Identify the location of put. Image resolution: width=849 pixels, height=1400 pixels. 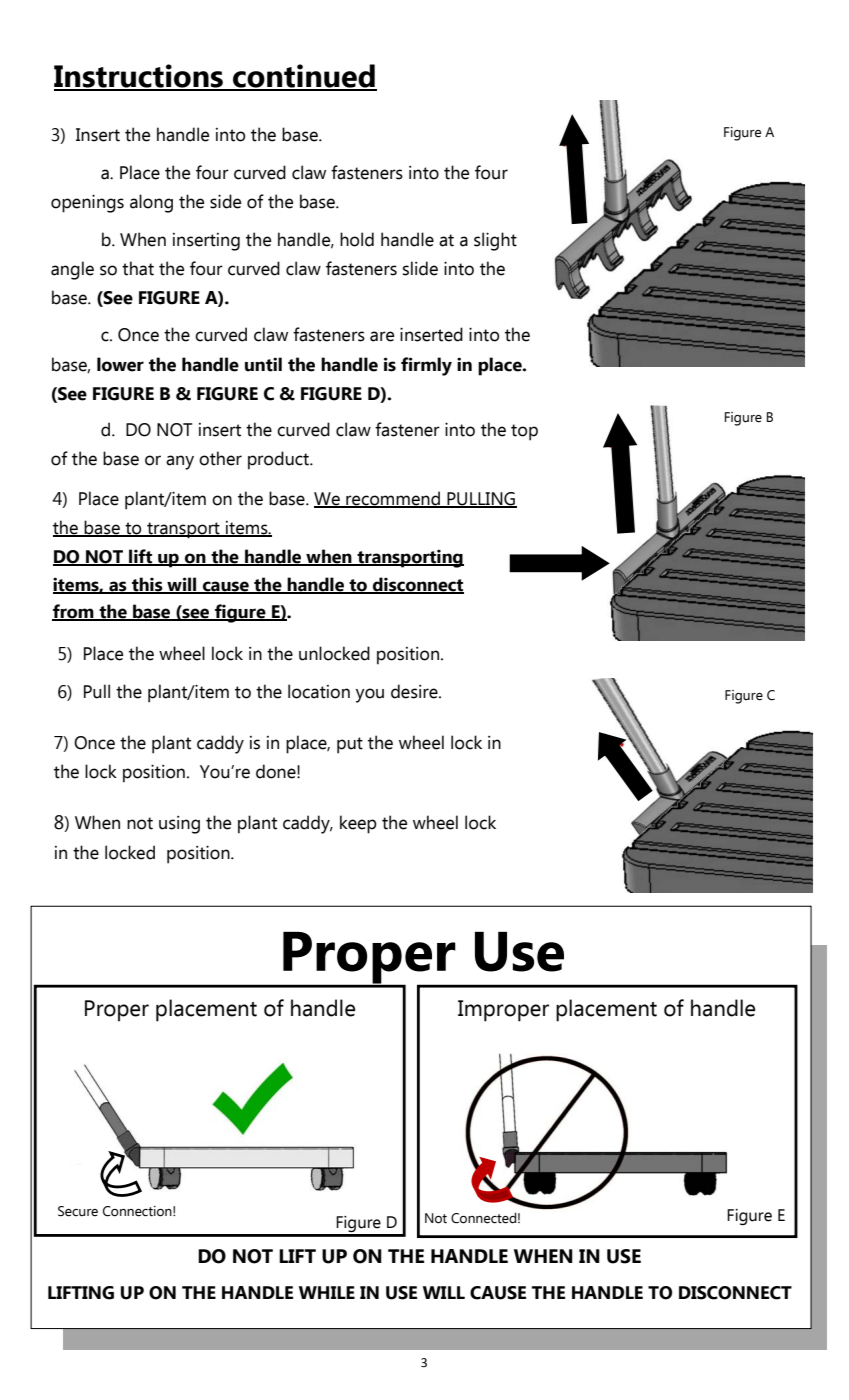
(350, 745).
